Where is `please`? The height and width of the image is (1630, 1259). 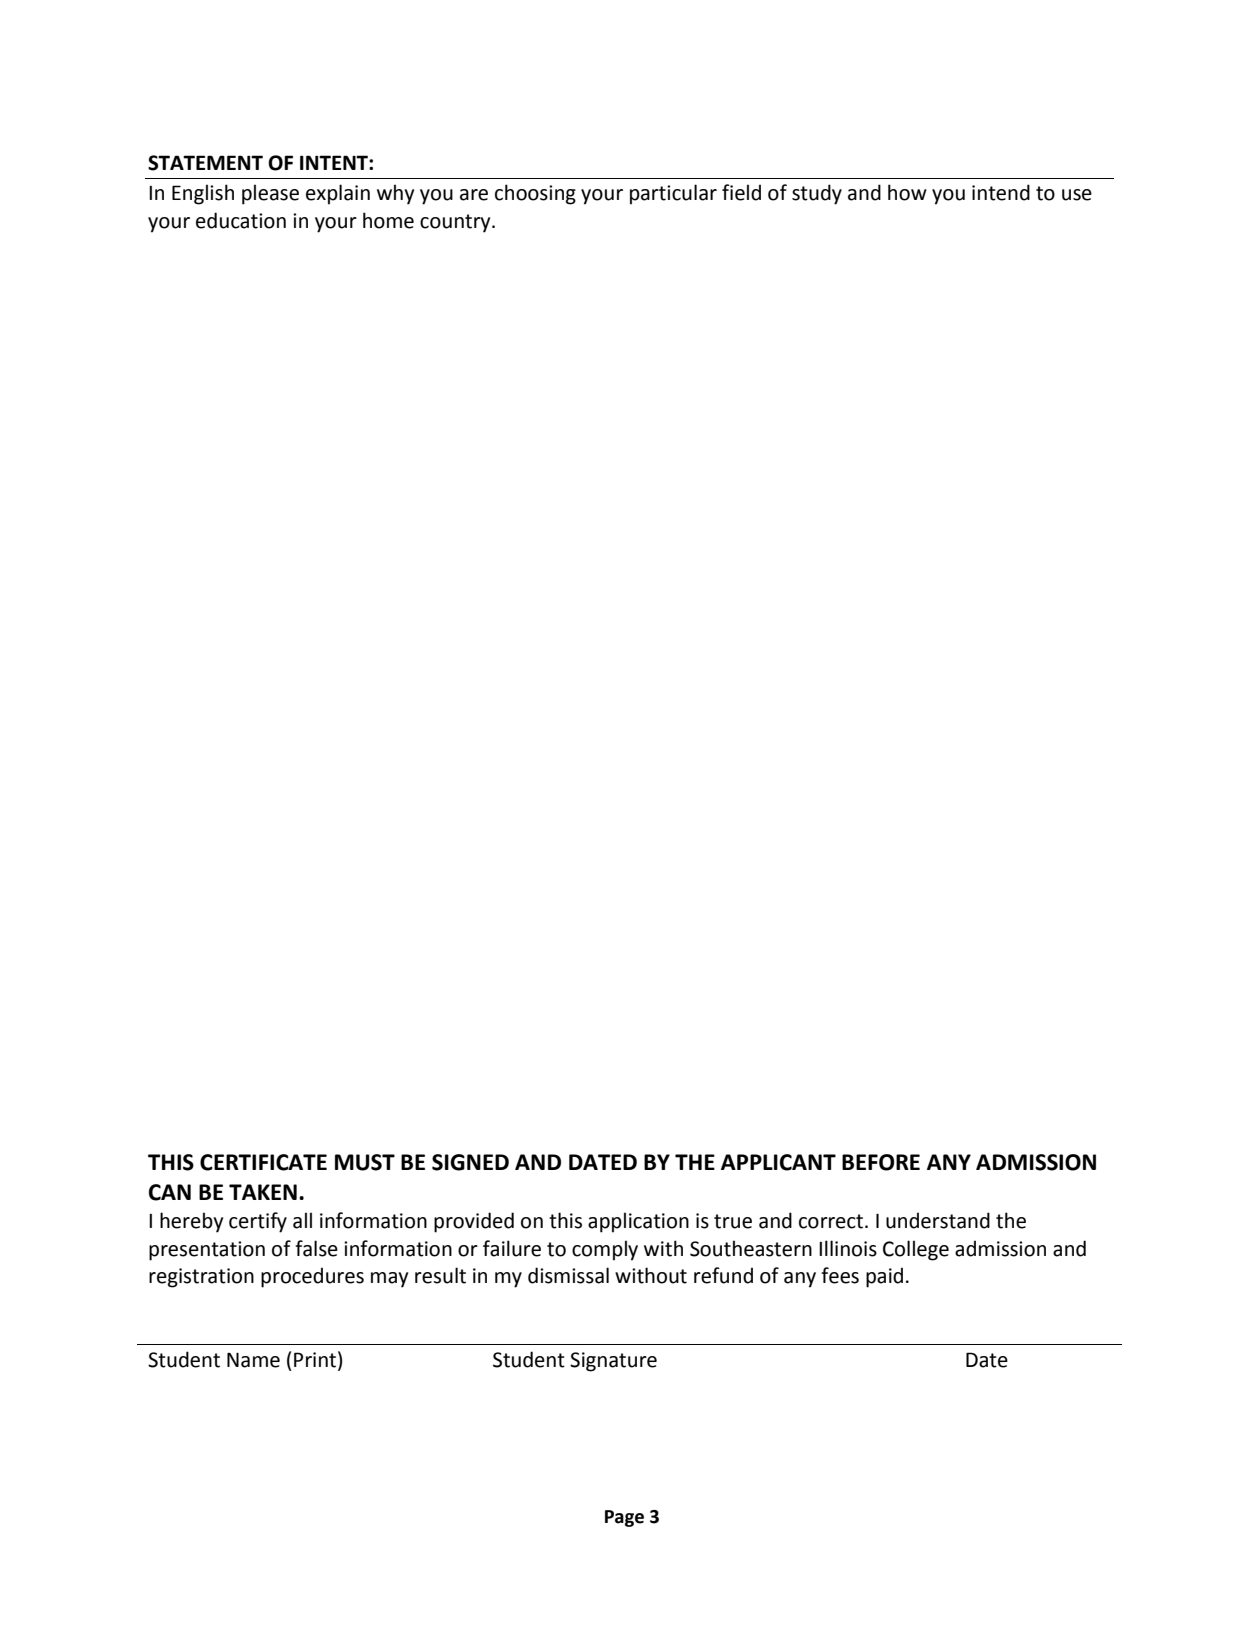
please is located at coordinates (270, 194).
